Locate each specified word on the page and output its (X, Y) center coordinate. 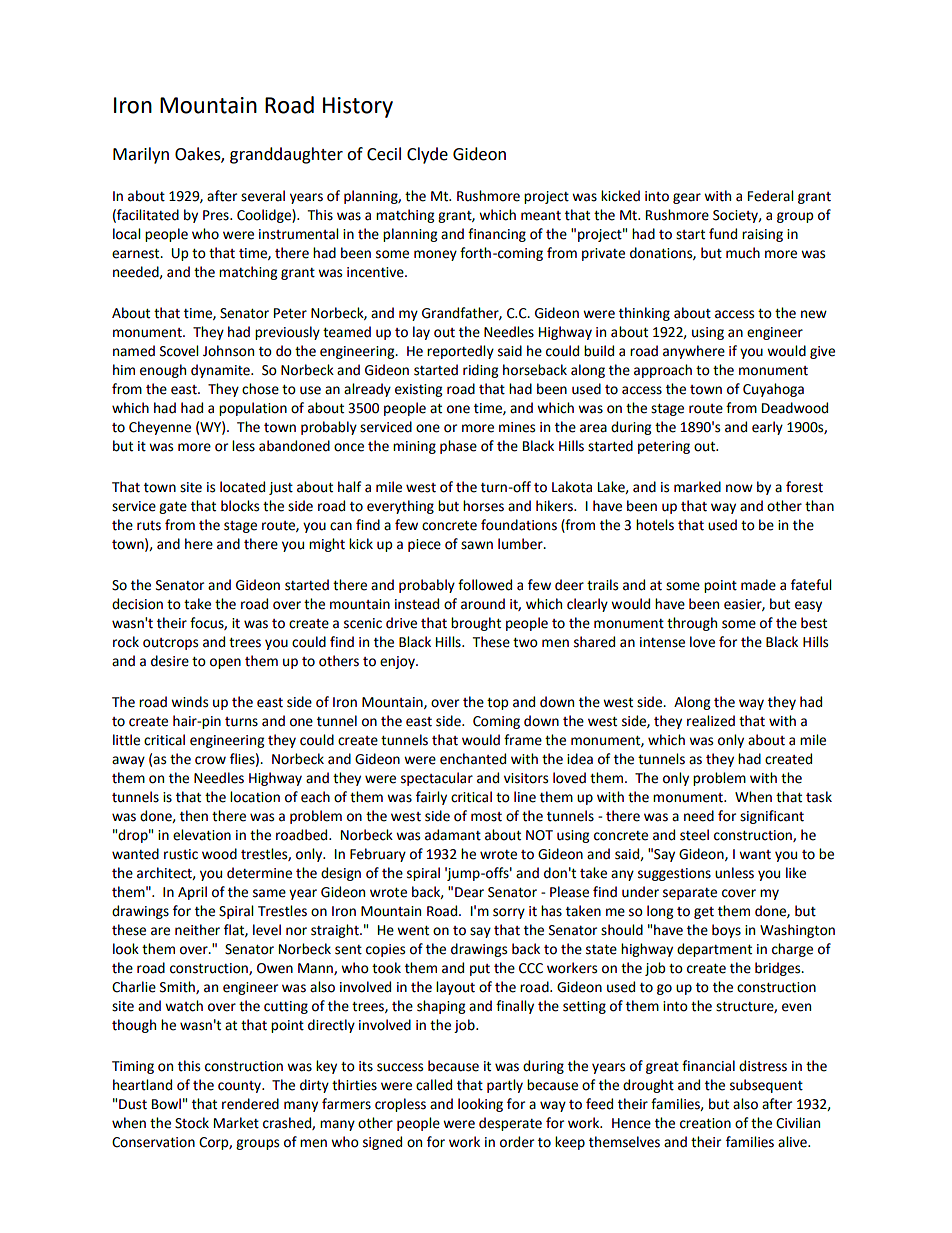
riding (480, 371)
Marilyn (141, 155)
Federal (770, 196)
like (796, 873)
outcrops (170, 644)
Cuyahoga (773, 390)
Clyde (427, 155)
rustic (181, 854)
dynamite (221, 371)
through (692, 624)
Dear (469, 892)
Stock (192, 1123)
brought (476, 624)
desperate (510, 1124)
